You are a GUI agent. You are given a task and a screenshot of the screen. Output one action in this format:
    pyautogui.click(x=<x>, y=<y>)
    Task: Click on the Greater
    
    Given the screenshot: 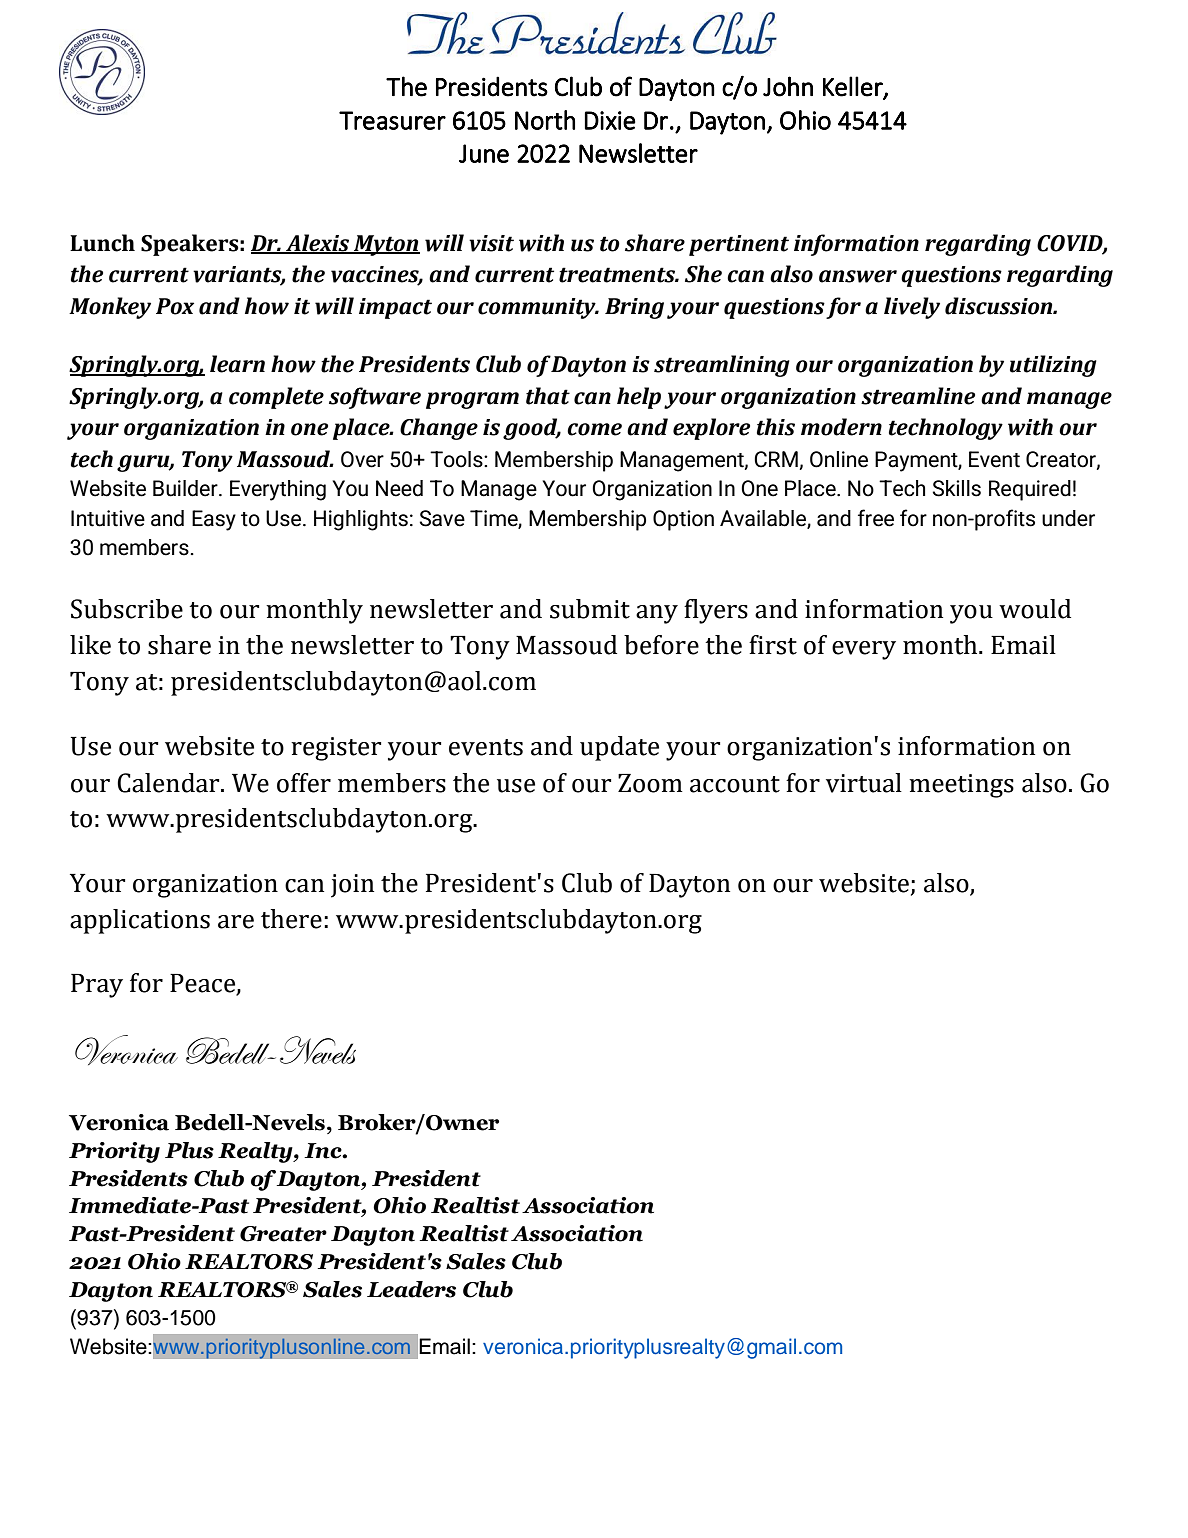 What is the action you would take?
    pyautogui.click(x=283, y=1234)
